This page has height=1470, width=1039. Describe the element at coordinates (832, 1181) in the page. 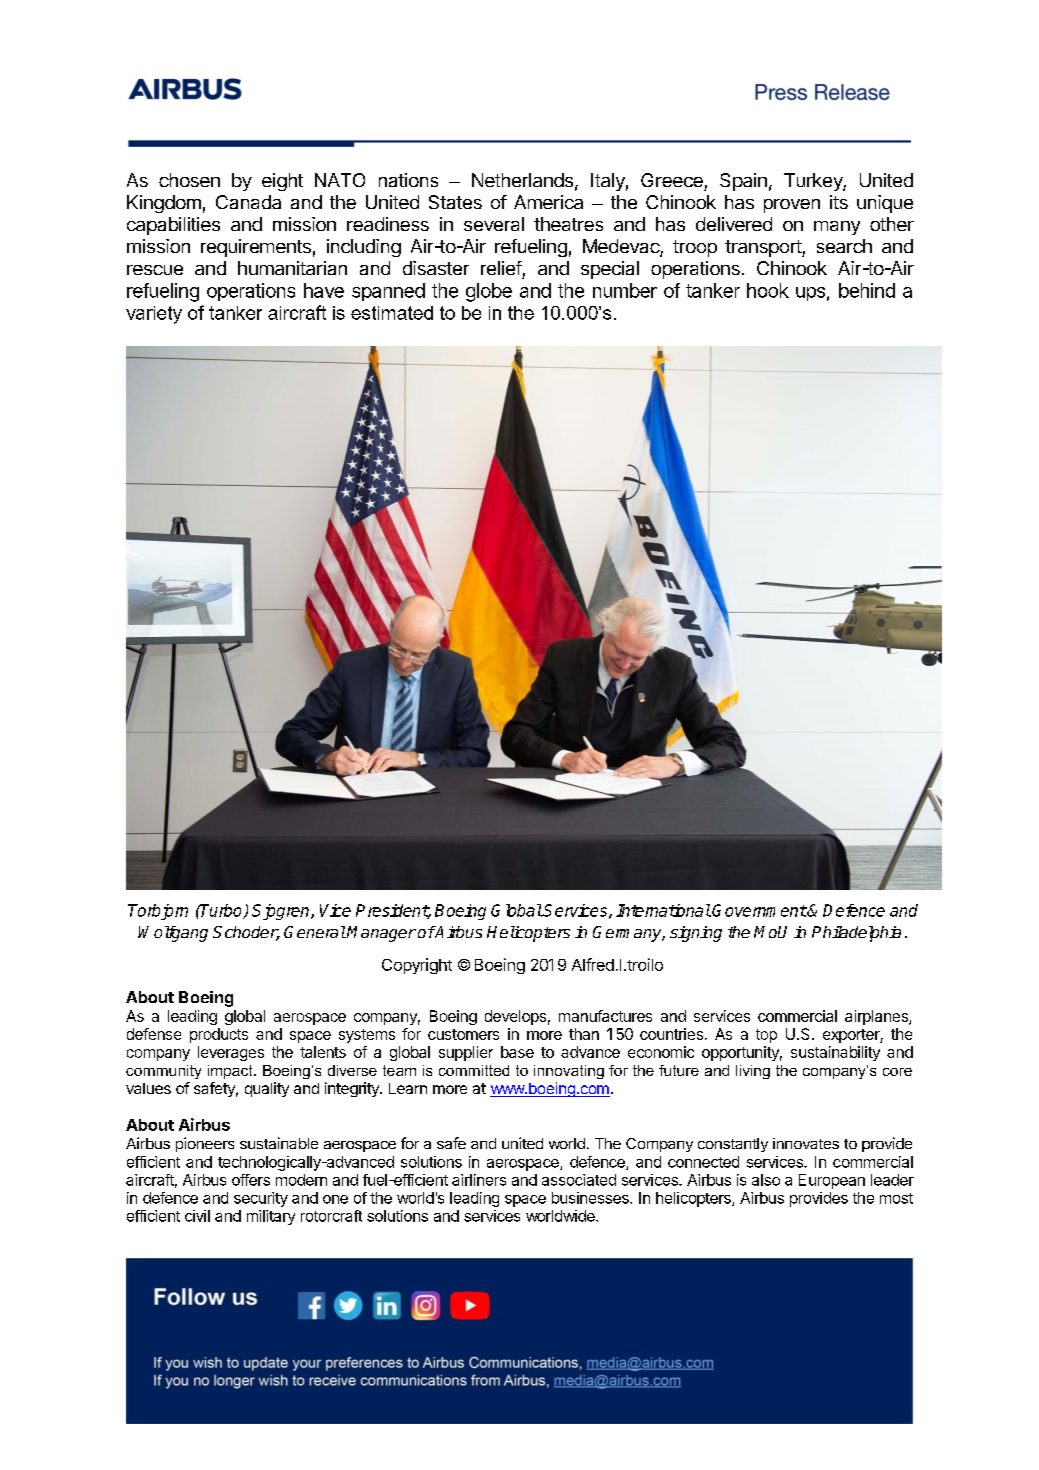

I see `European` at that location.
